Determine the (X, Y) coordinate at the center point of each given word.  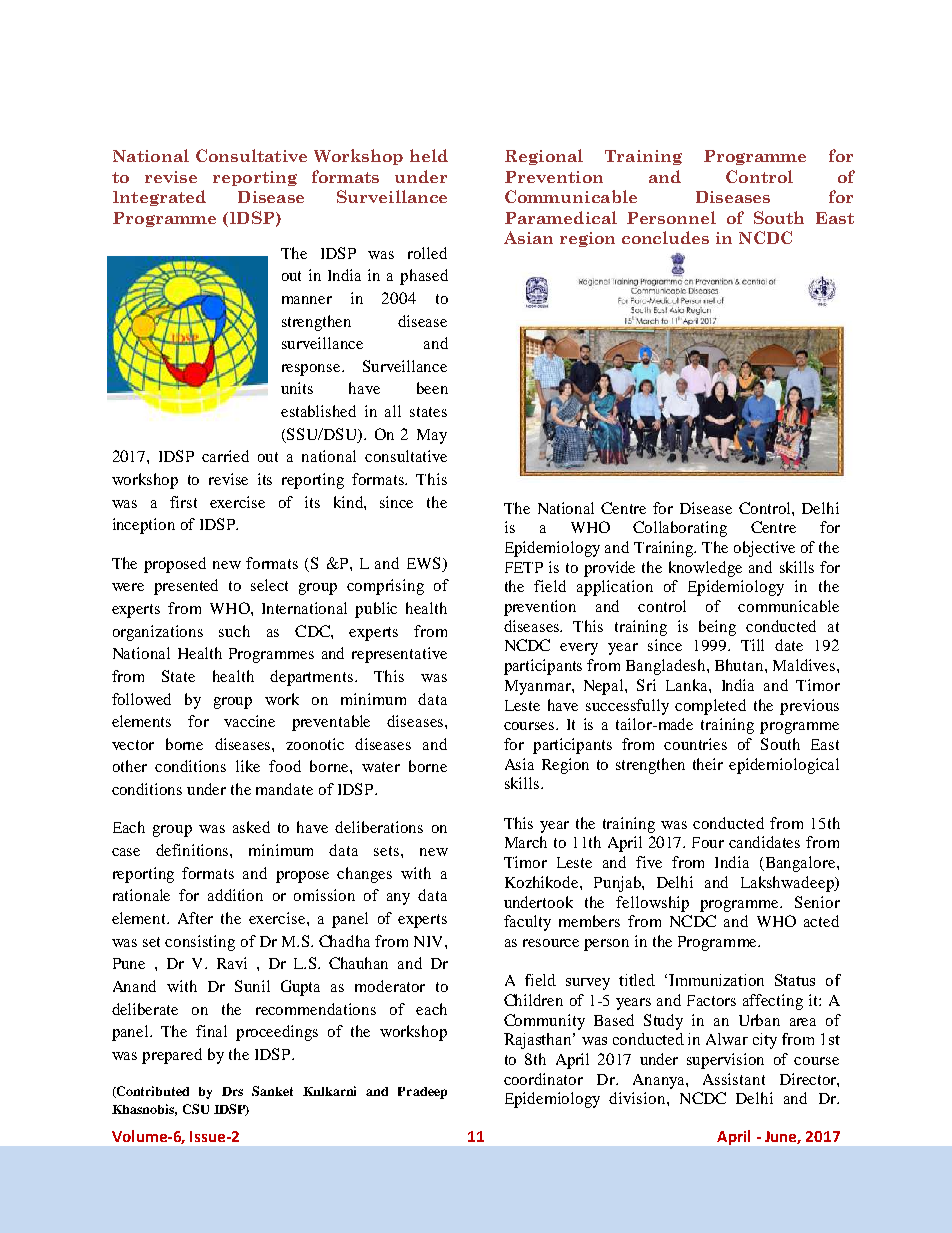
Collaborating (680, 529)
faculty (527, 923)
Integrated (159, 198)
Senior (817, 902)
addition (235, 895)
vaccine (249, 721)
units (297, 388)
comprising (385, 587)
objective (764, 549)
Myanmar (539, 687)
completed (710, 707)
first (183, 502)
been (432, 388)
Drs (232, 1091)
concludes (665, 237)
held (429, 155)
